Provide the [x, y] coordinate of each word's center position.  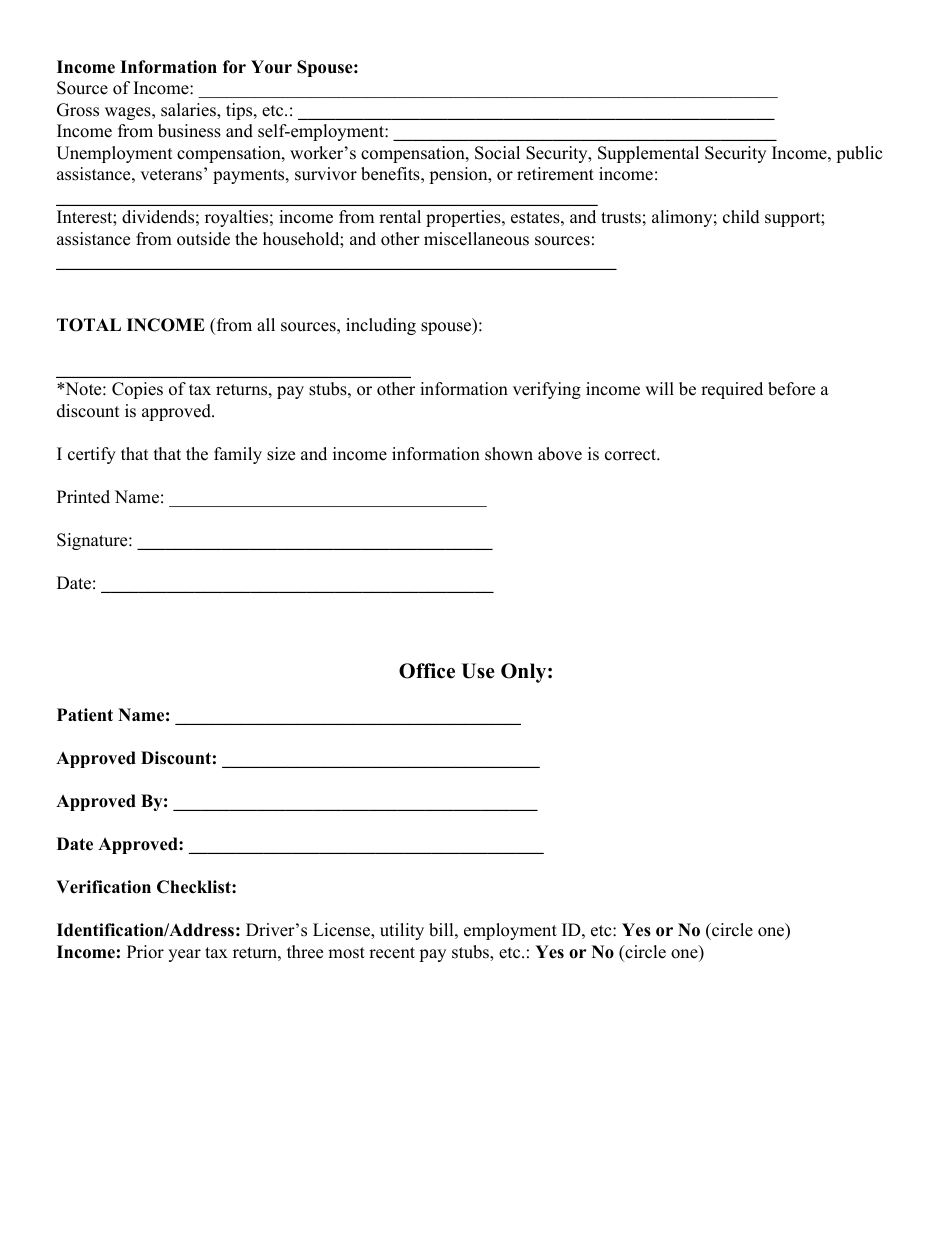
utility [402, 931]
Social [497, 153]
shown [509, 454]
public [859, 154]
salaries [189, 111]
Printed [83, 497]
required [732, 390]
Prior [145, 952]
